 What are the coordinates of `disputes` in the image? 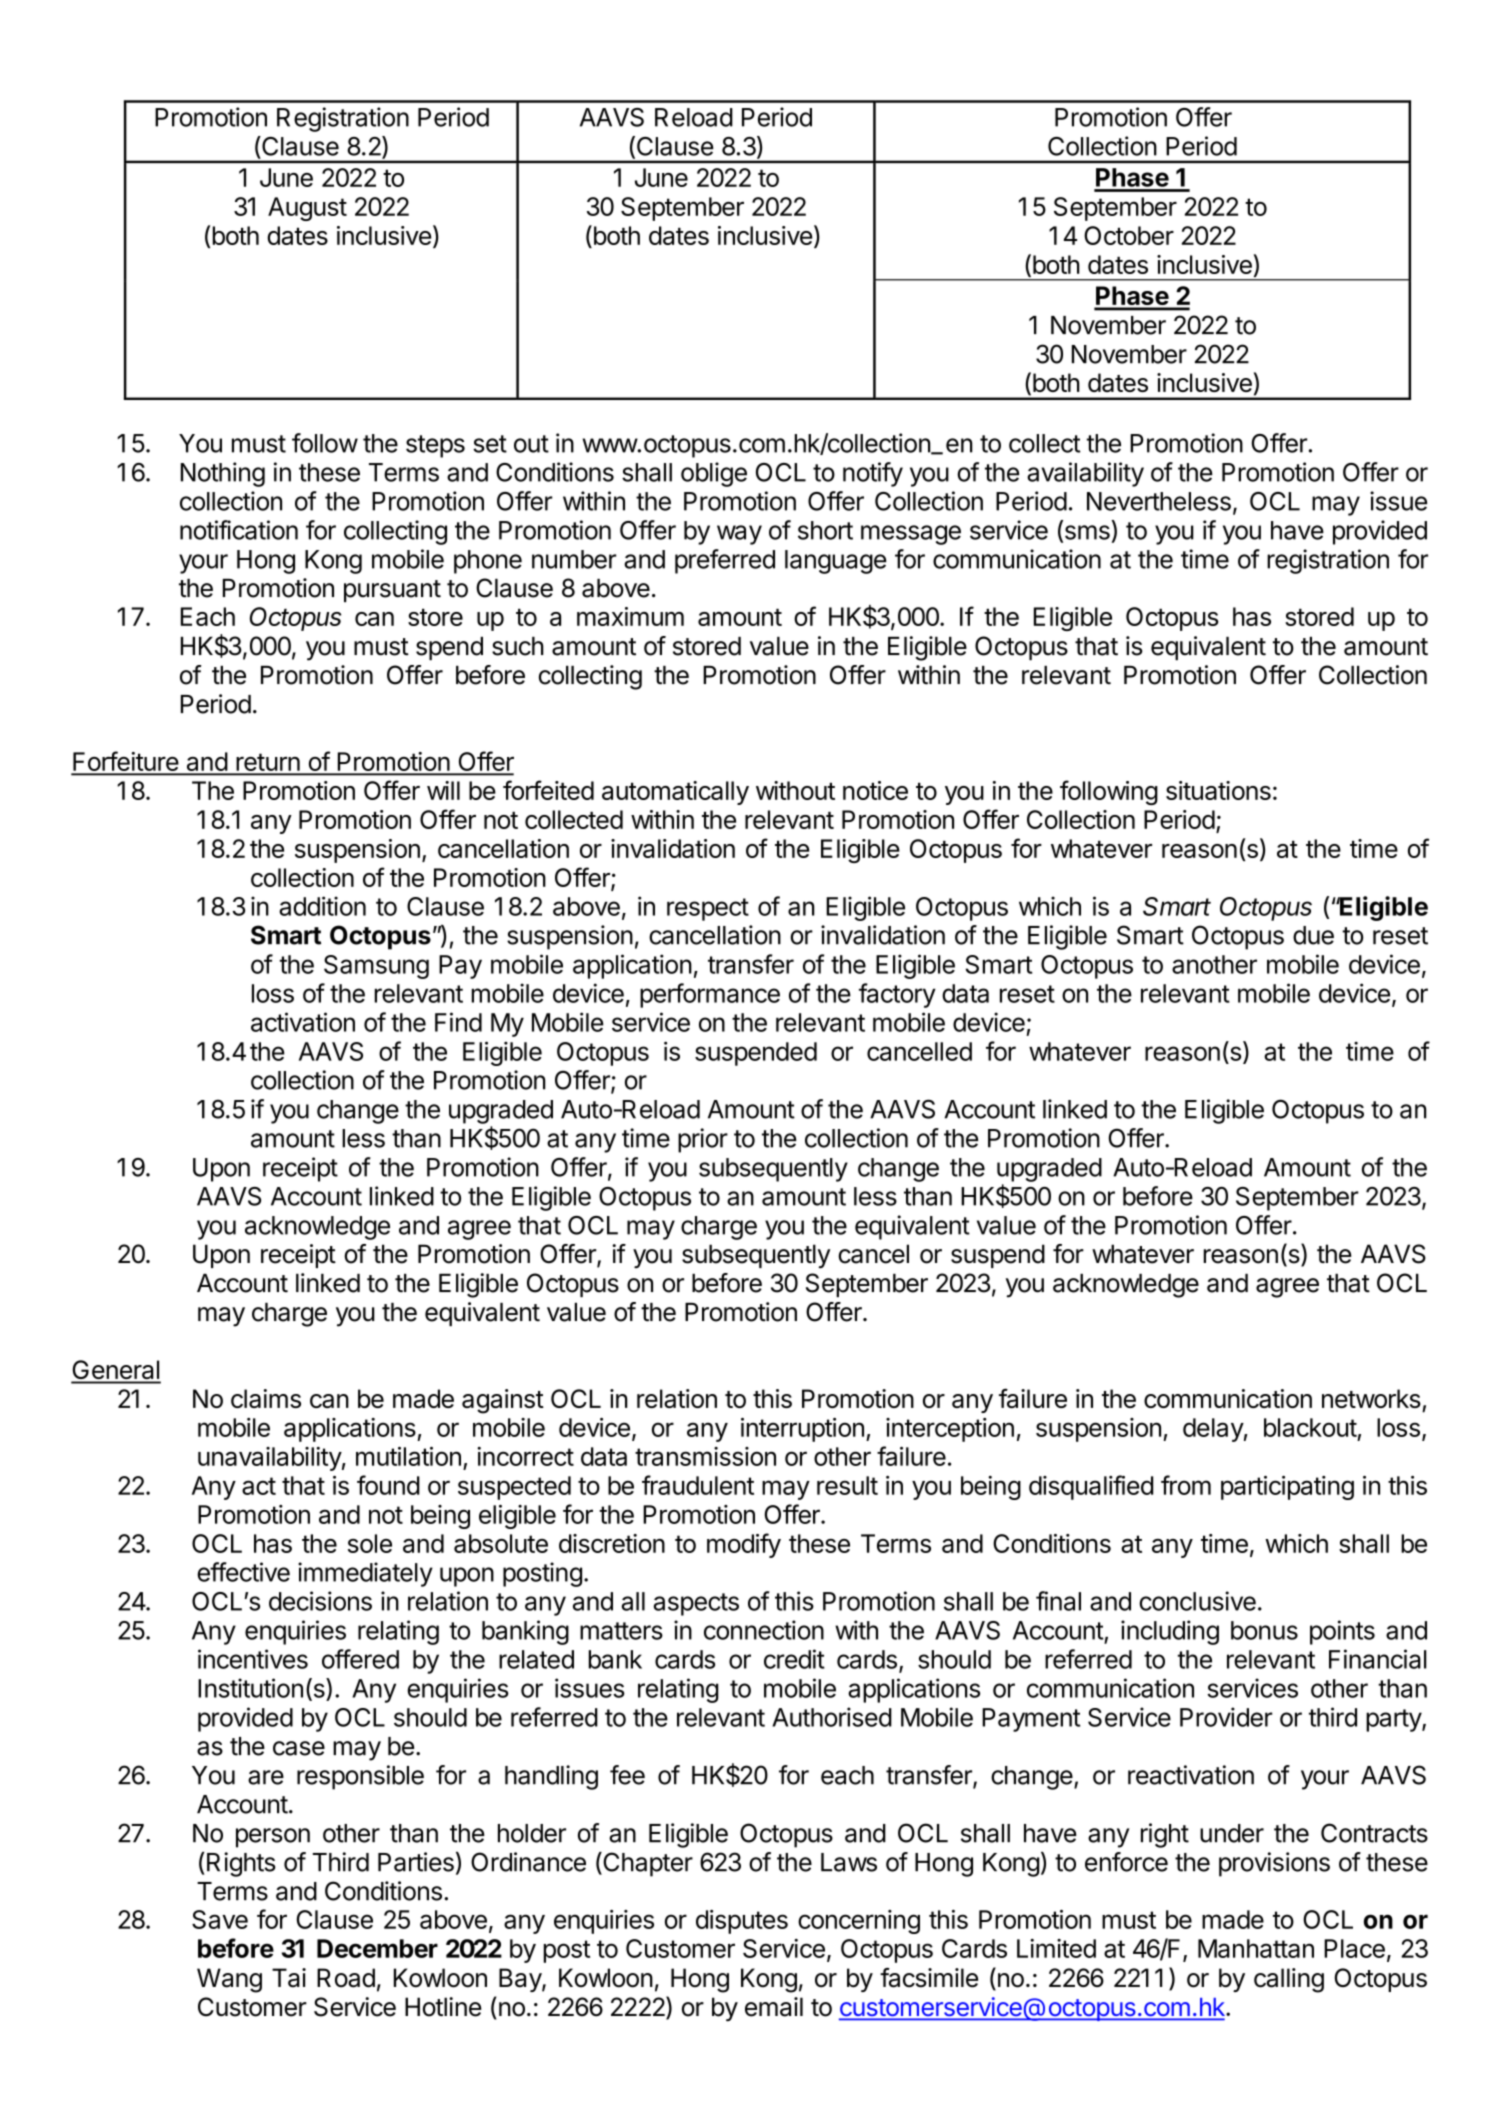 It's located at (742, 1922).
